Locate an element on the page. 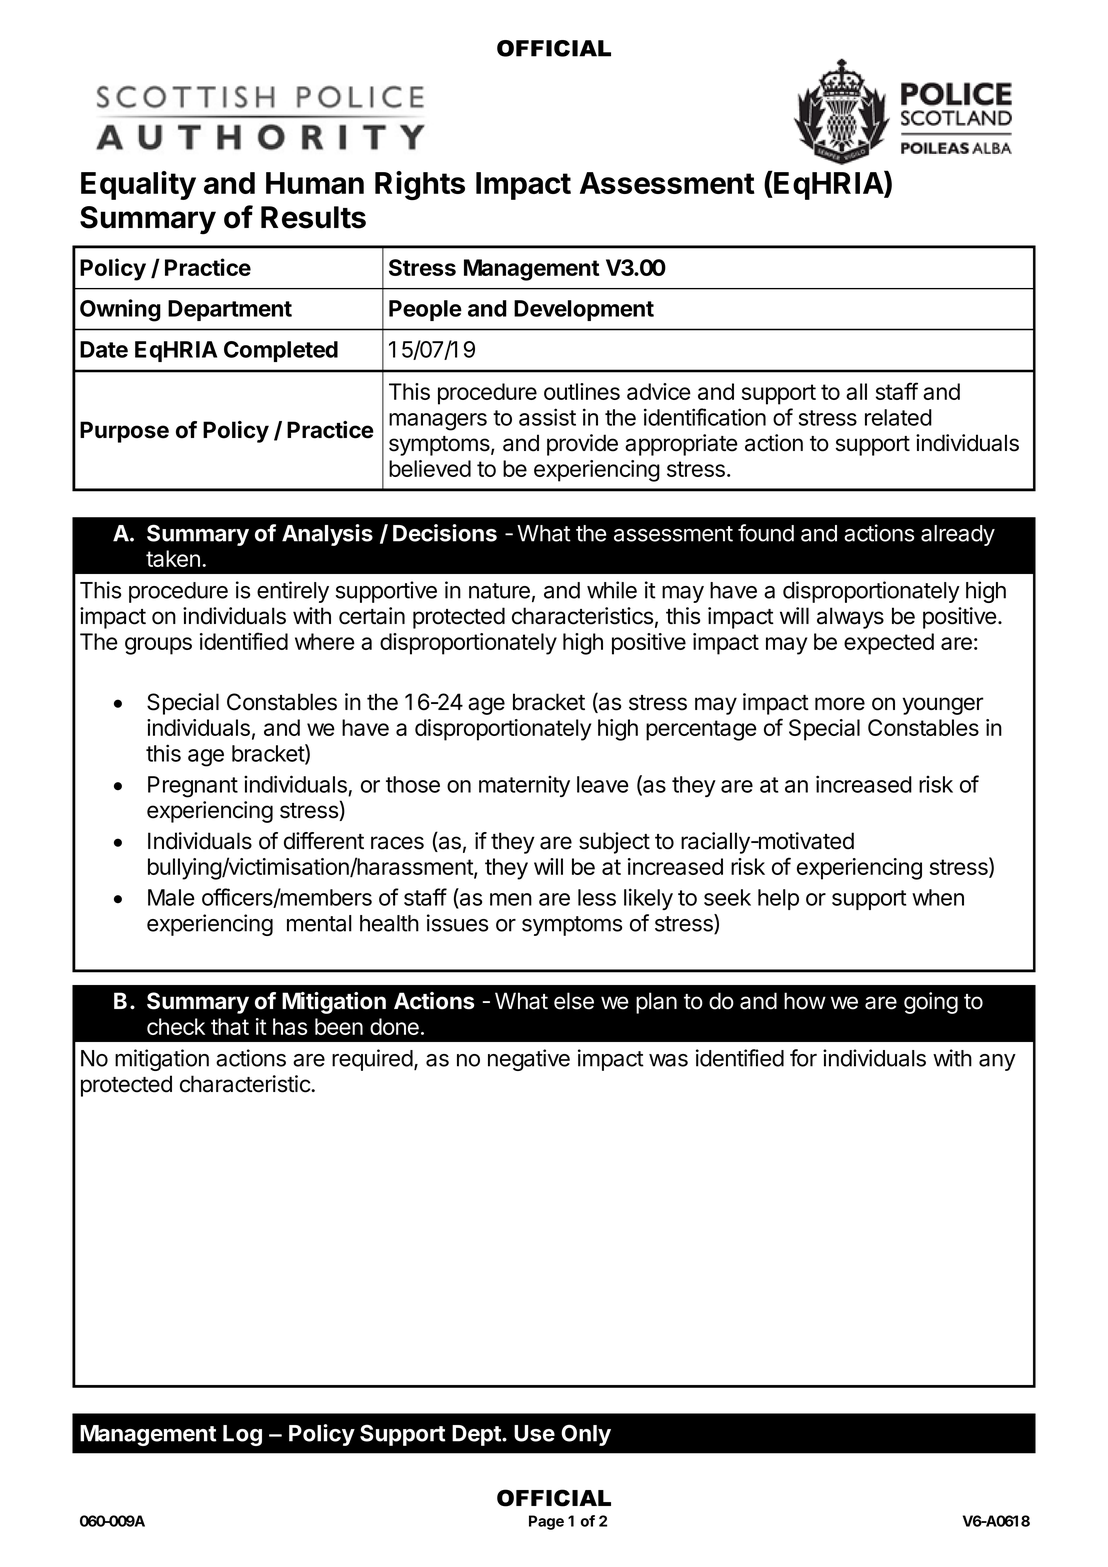  already is located at coordinates (958, 535).
